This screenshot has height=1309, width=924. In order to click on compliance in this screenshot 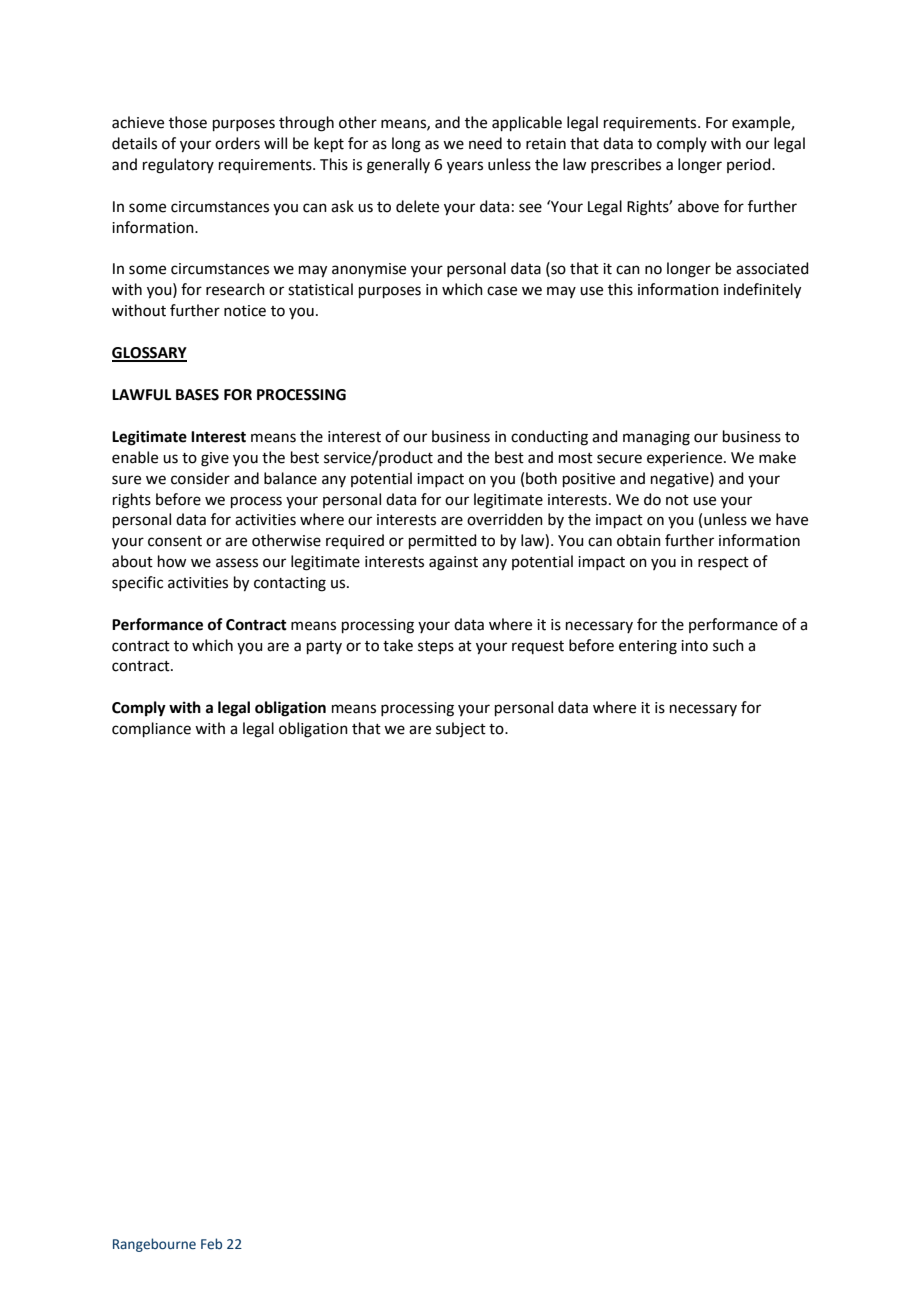, I will do `click(151, 729)`.
